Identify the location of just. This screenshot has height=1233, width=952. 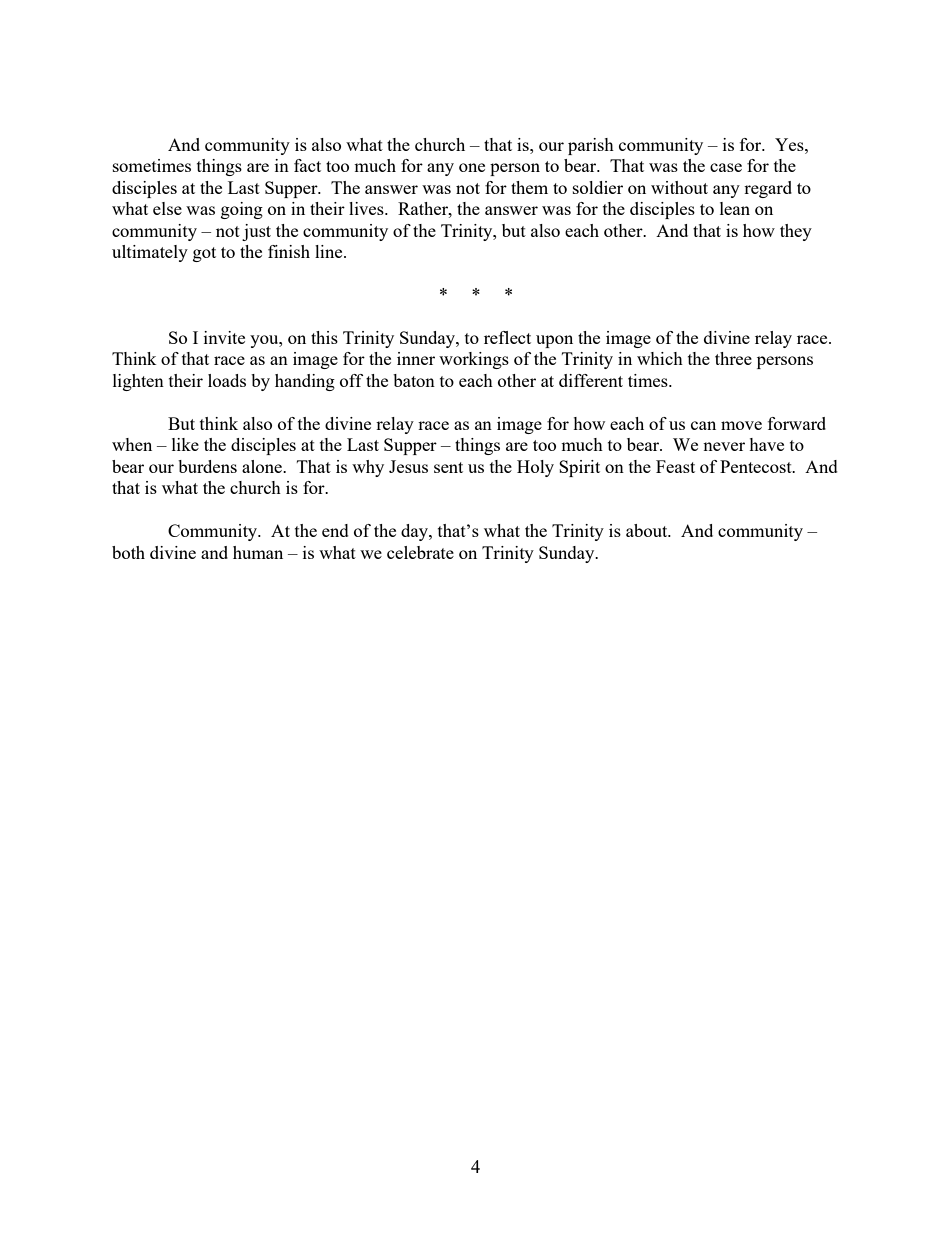
(256, 232).
